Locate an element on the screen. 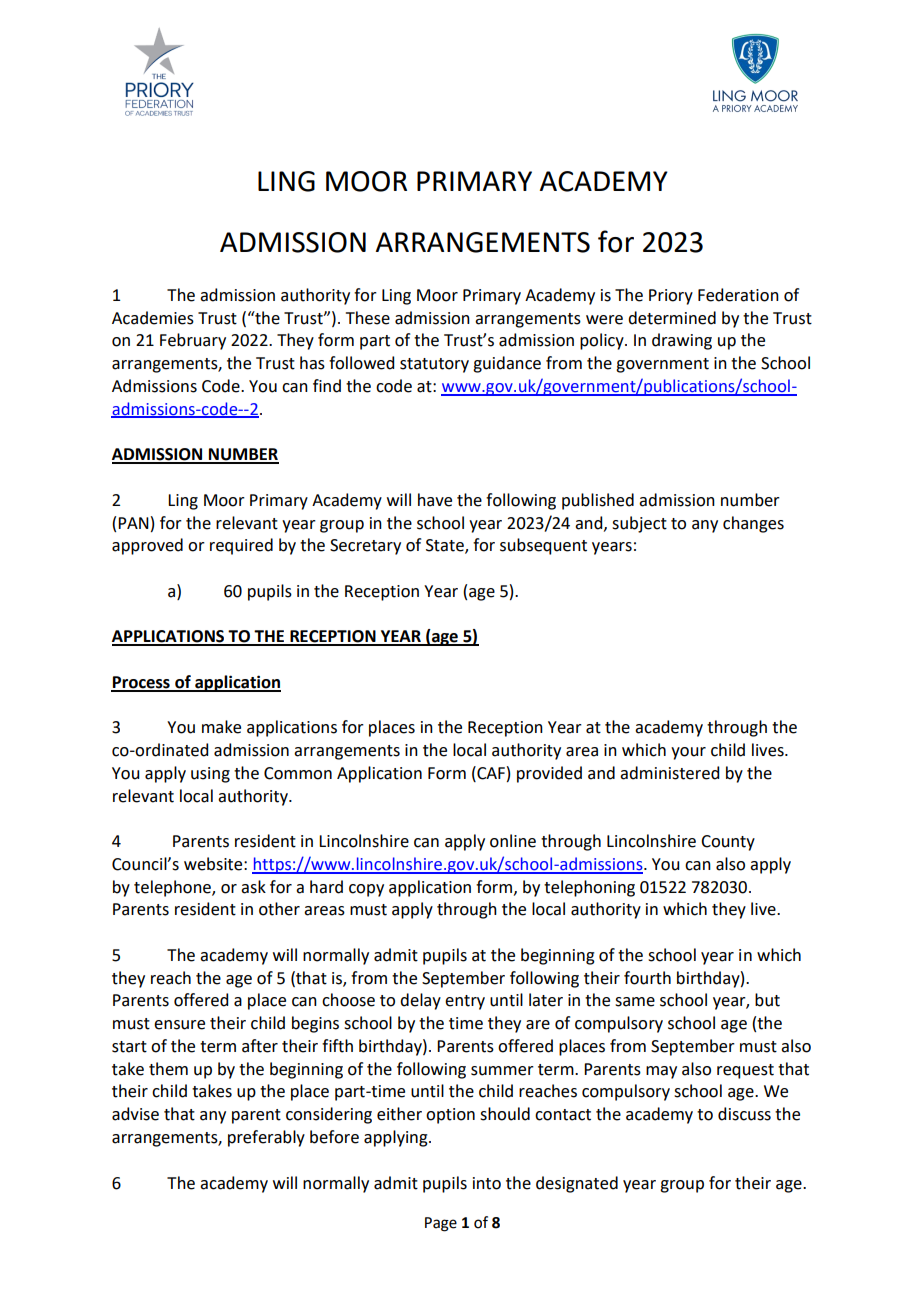 The width and height of the screenshot is (924, 1308). preferably is located at coordinates (266, 1138).
